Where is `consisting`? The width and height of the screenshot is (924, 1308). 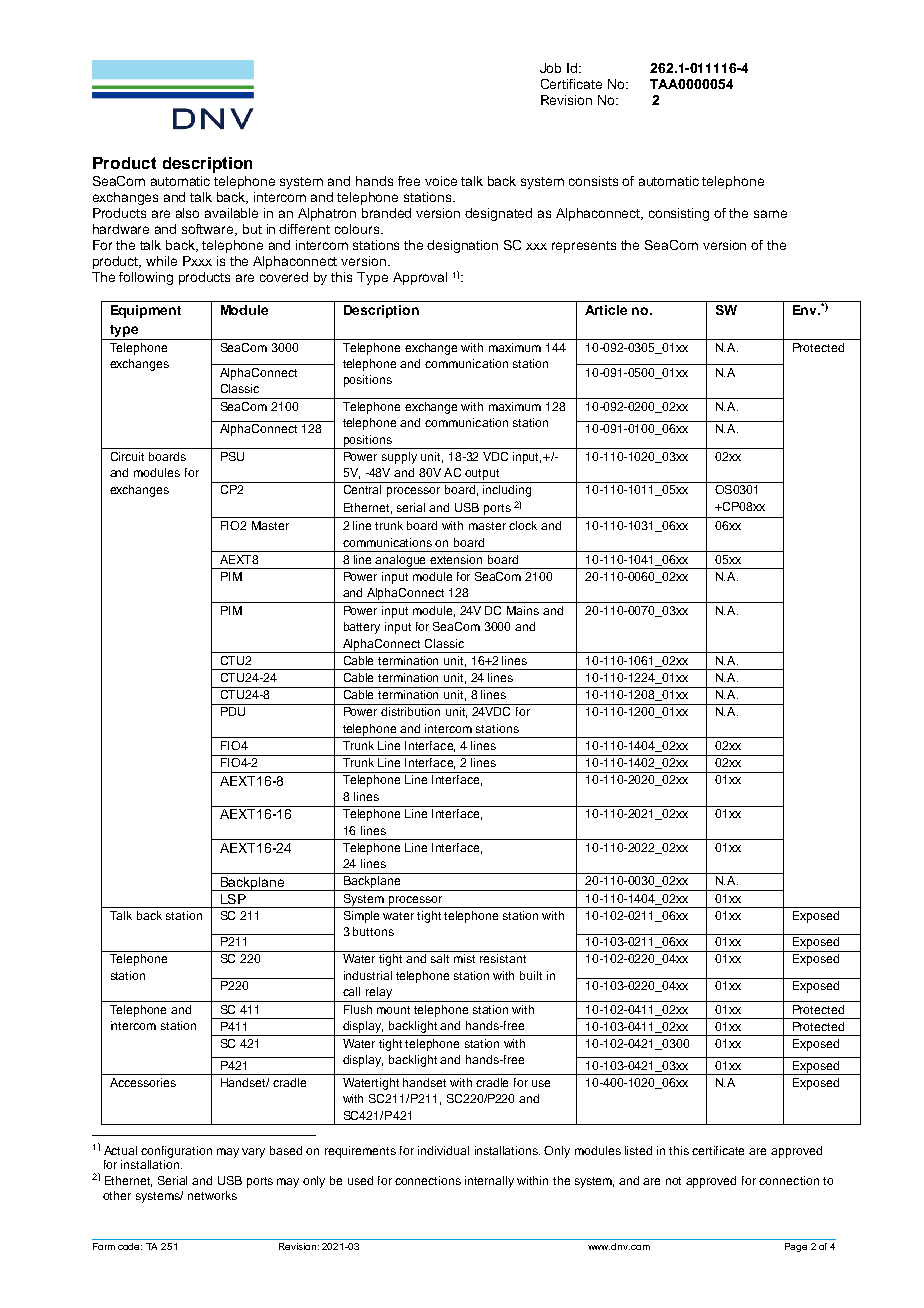
consisting is located at coordinates (679, 214).
